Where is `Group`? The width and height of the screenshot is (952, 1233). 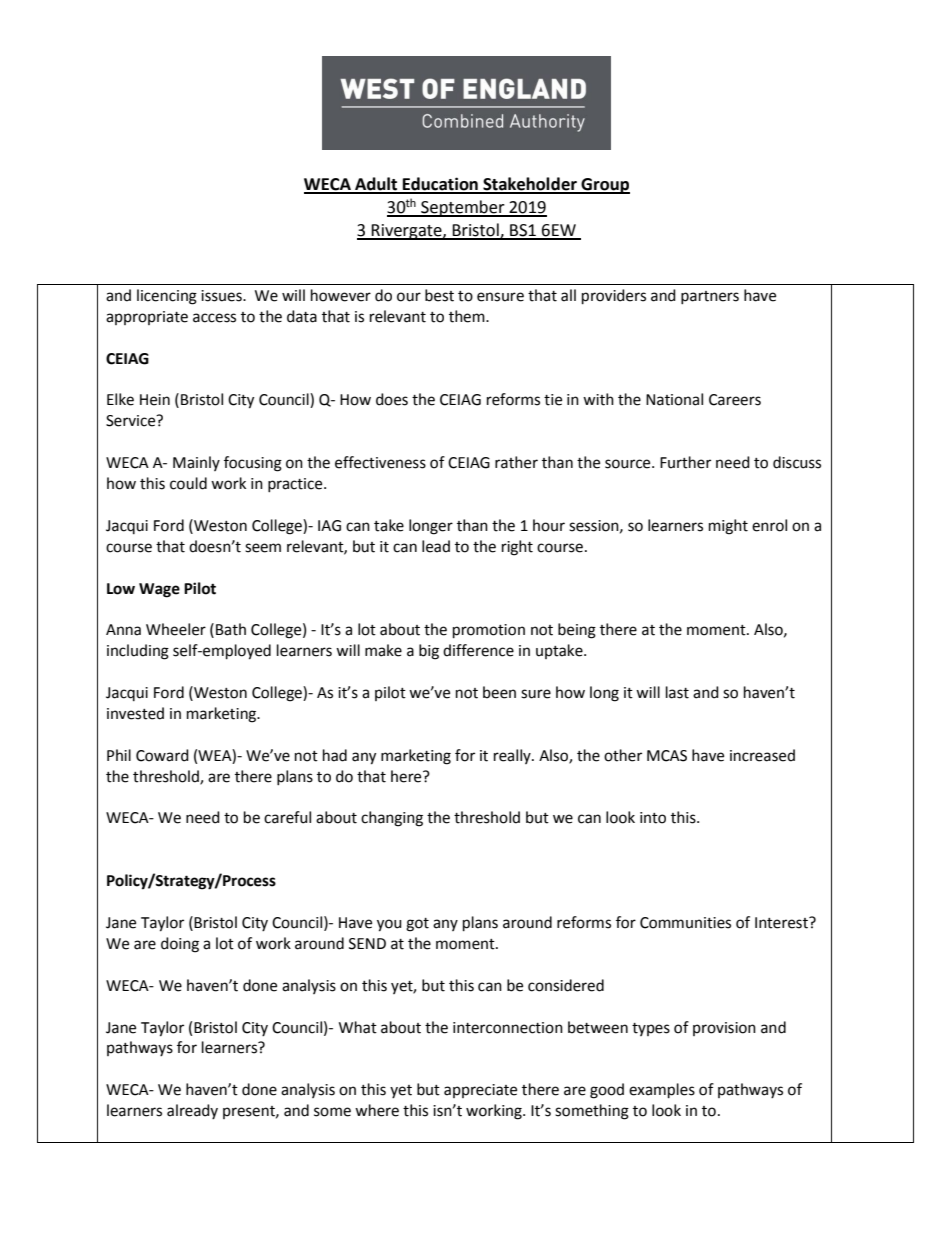 Group is located at coordinates (604, 186).
